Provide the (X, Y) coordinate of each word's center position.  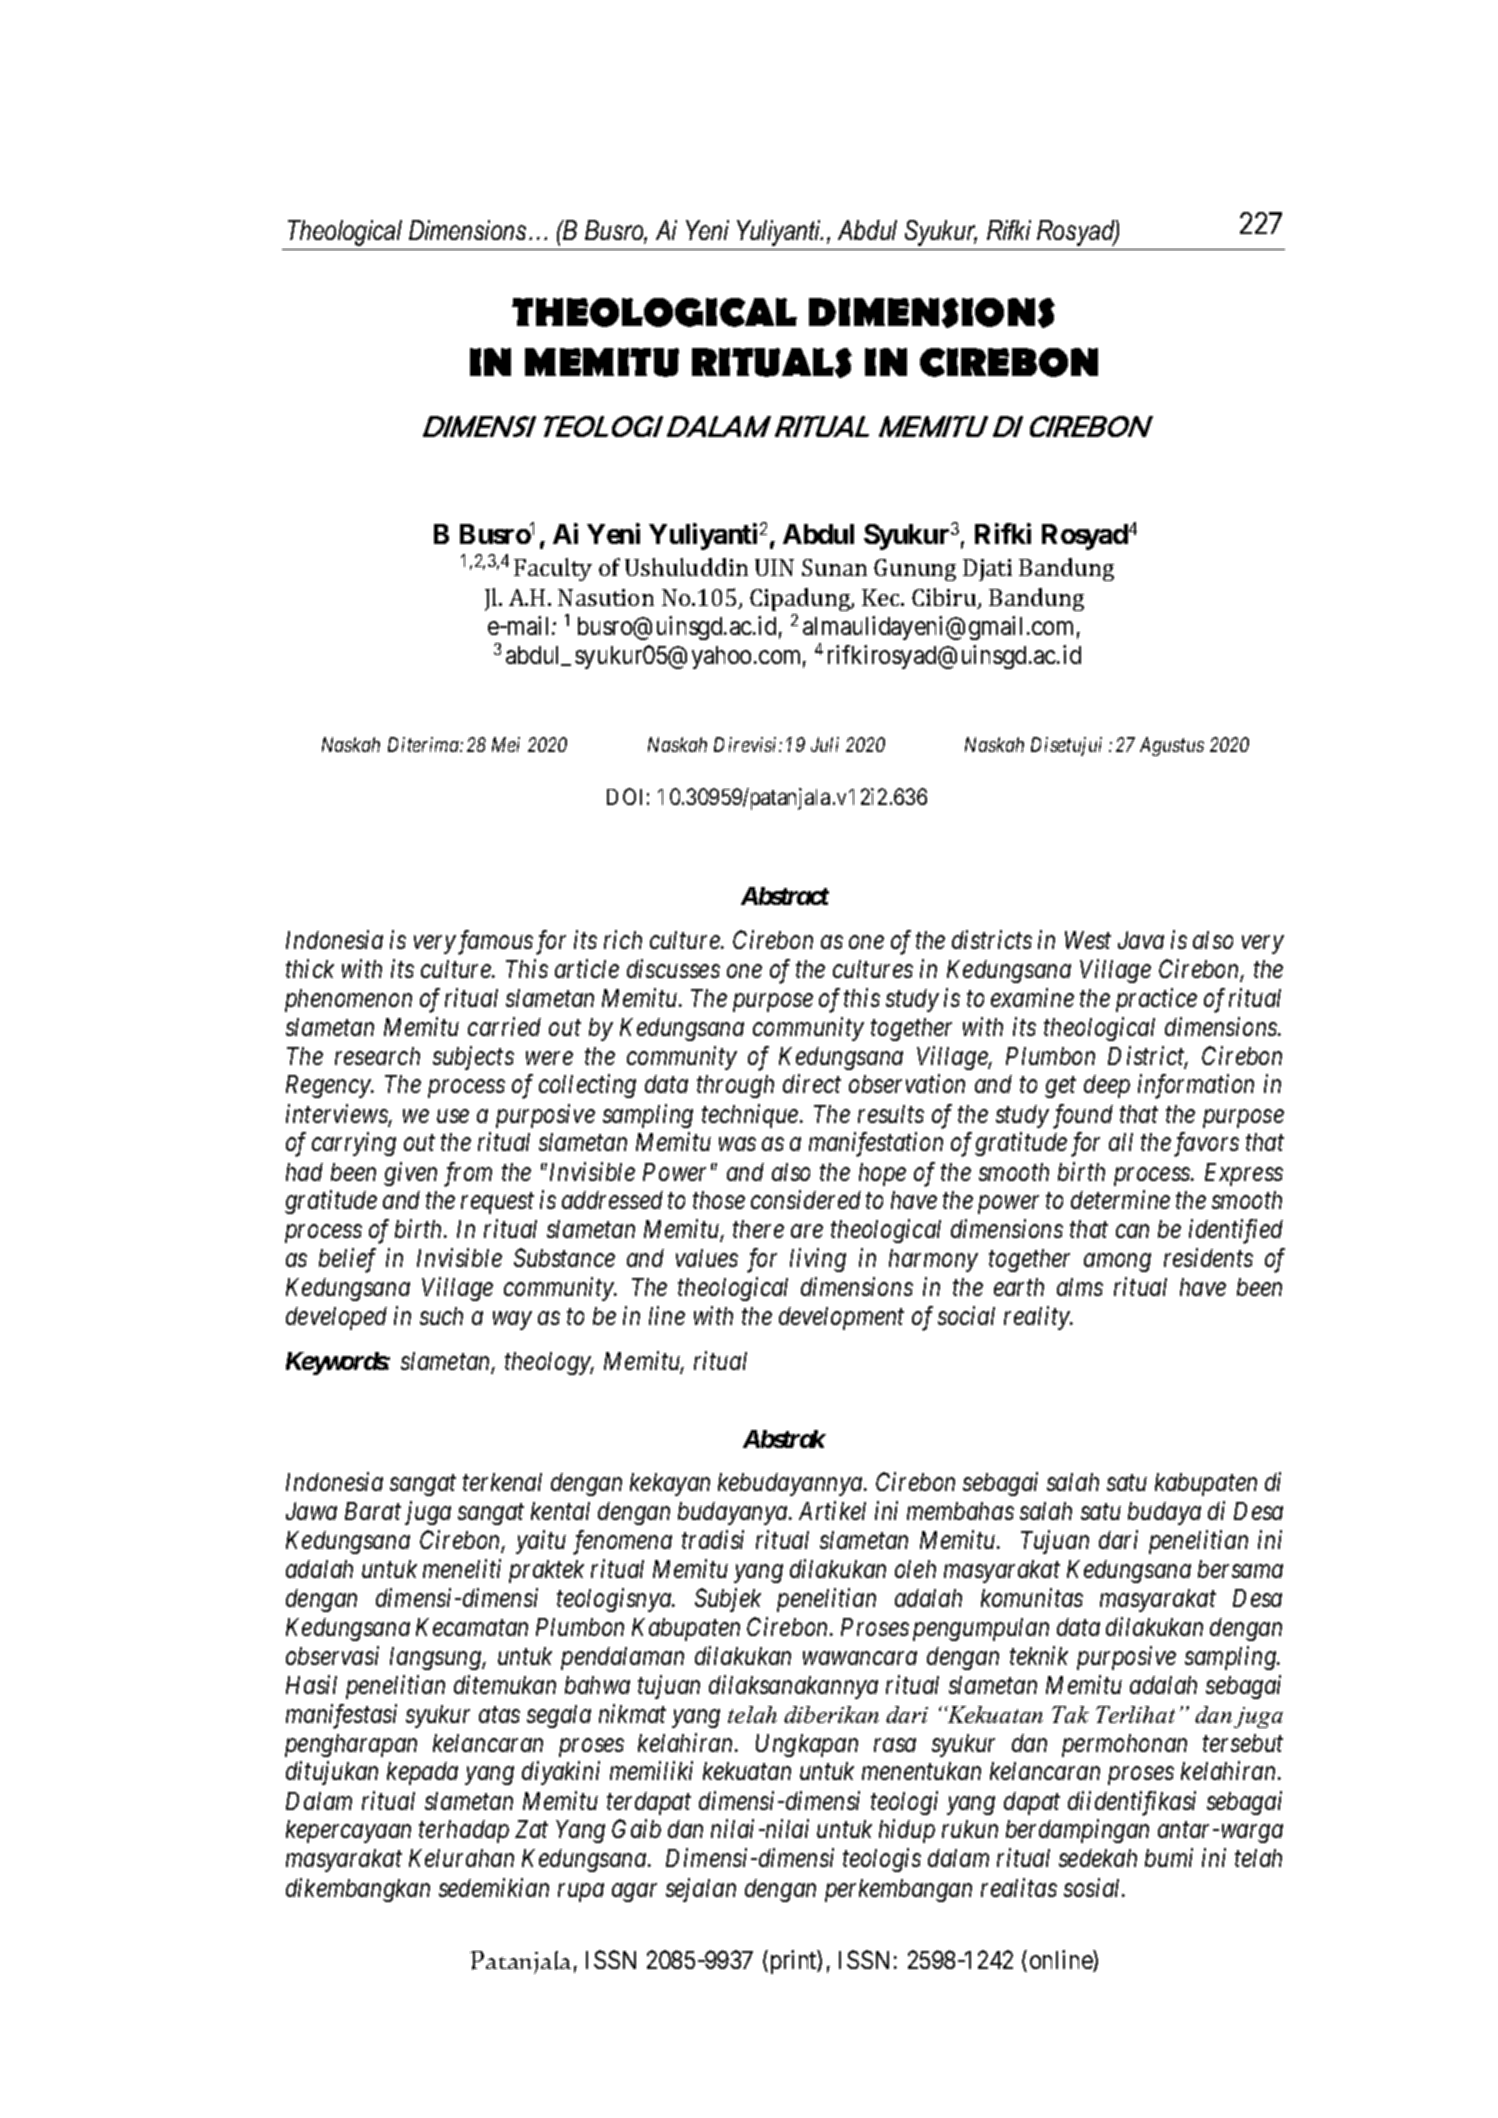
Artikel (832, 1510)
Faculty (553, 569)
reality (1037, 1318)
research (377, 1056)
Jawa (311, 1511)
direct (812, 1083)
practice (1156, 1000)
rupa (581, 1893)
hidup (907, 1831)
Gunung (915, 570)
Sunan (834, 567)
